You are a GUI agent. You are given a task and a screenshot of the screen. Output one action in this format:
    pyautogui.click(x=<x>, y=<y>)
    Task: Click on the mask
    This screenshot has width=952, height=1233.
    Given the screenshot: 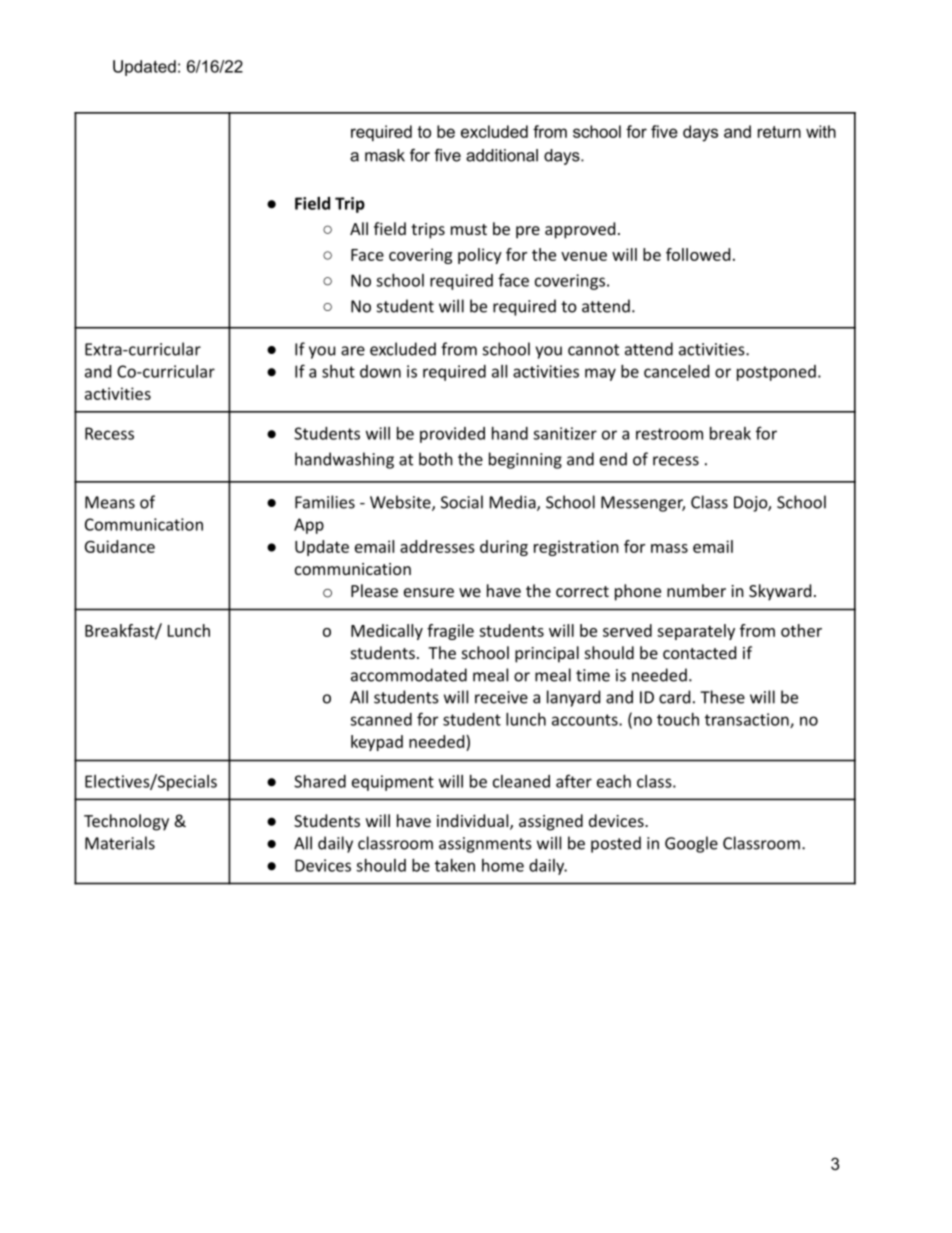 What is the action you would take?
    pyautogui.click(x=385, y=155)
